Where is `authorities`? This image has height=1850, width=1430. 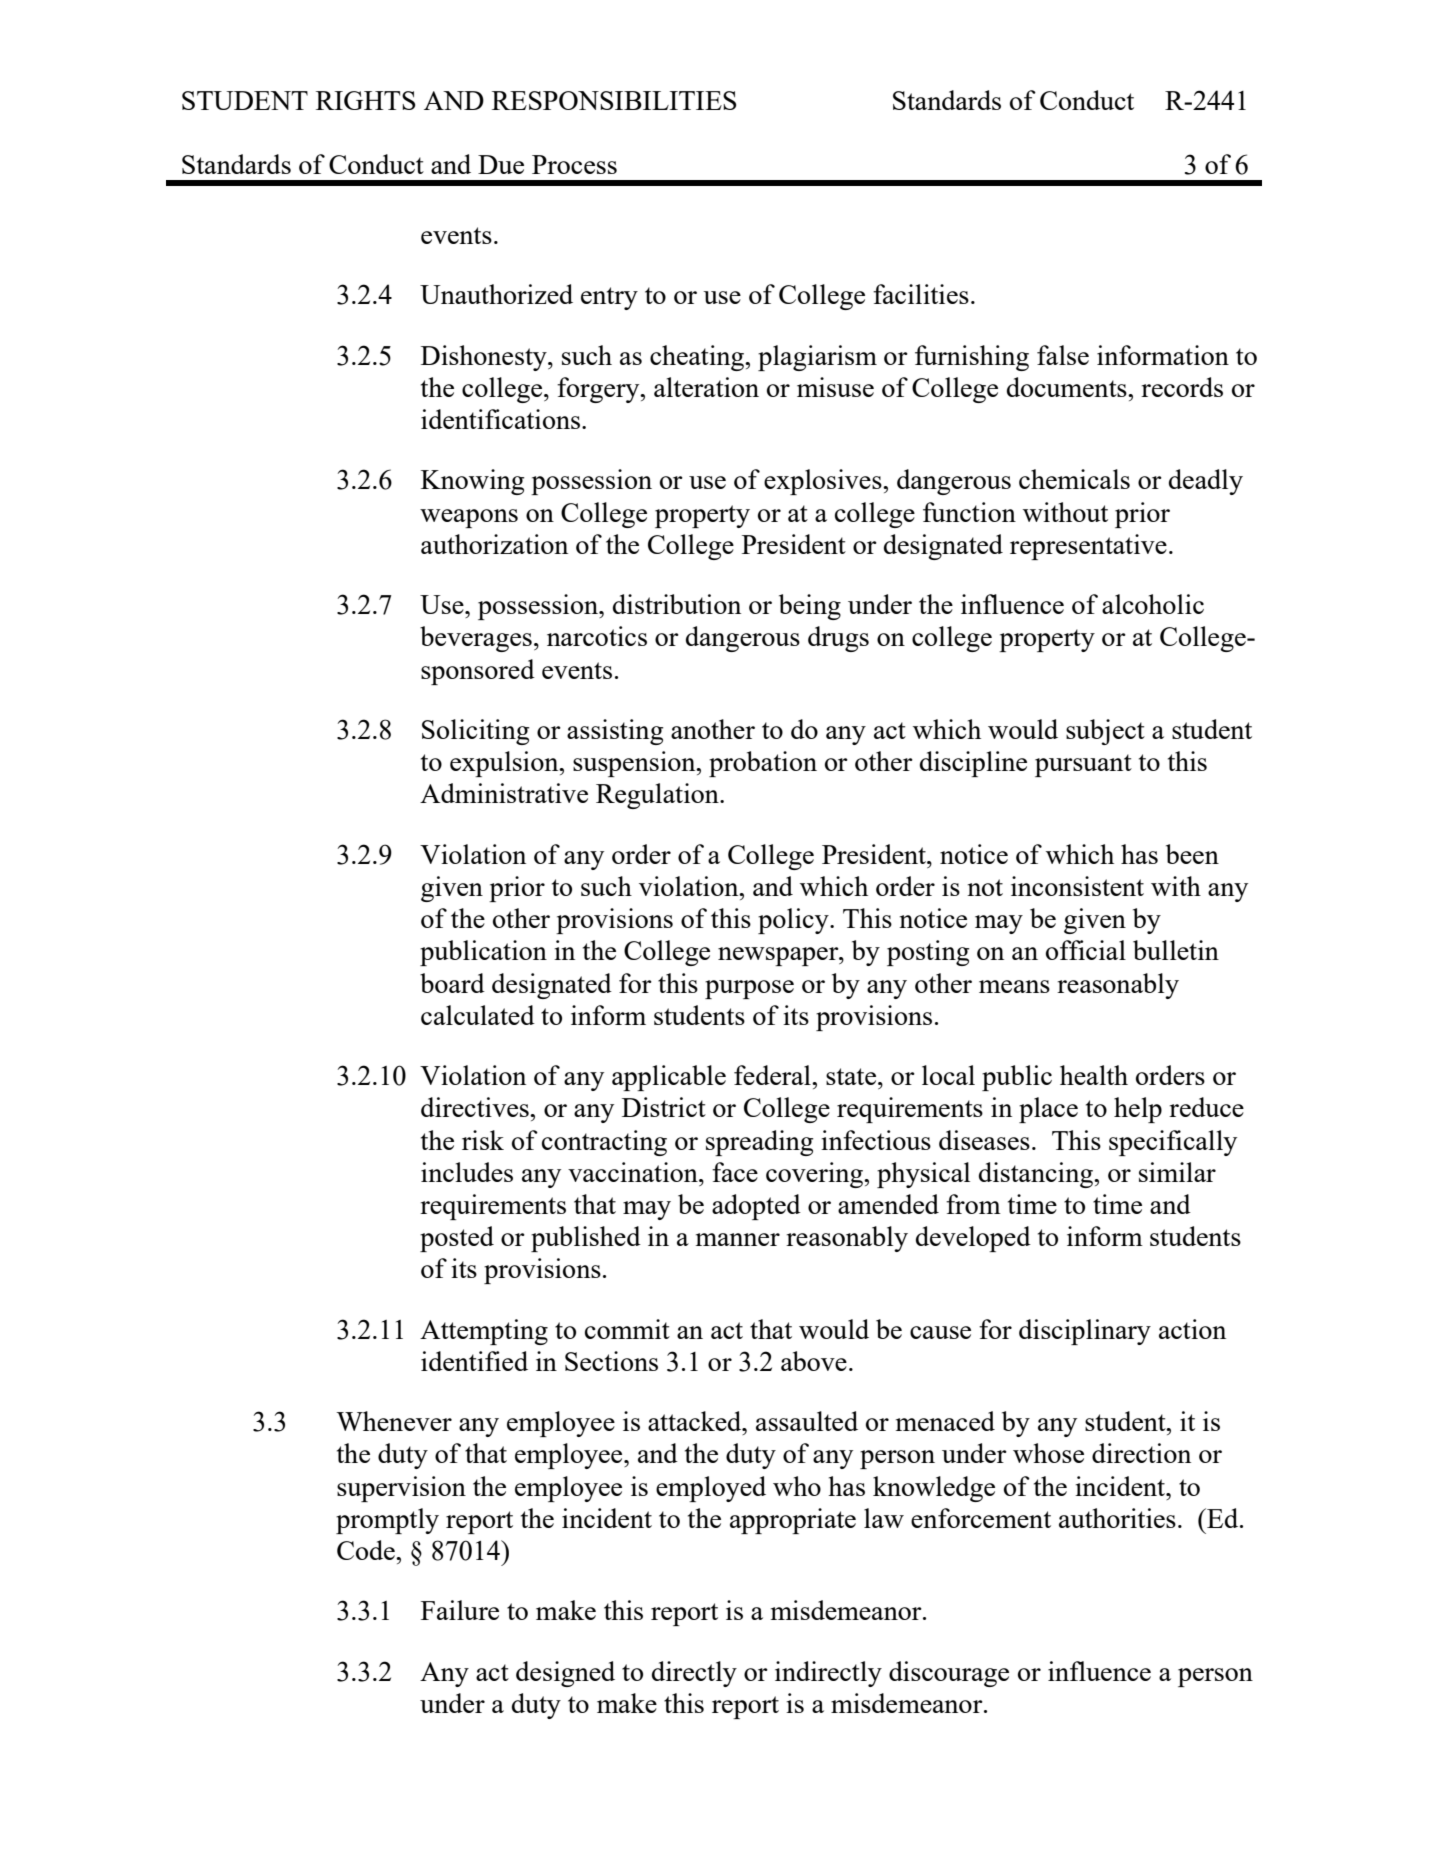
authorities is located at coordinates (1117, 1518).
